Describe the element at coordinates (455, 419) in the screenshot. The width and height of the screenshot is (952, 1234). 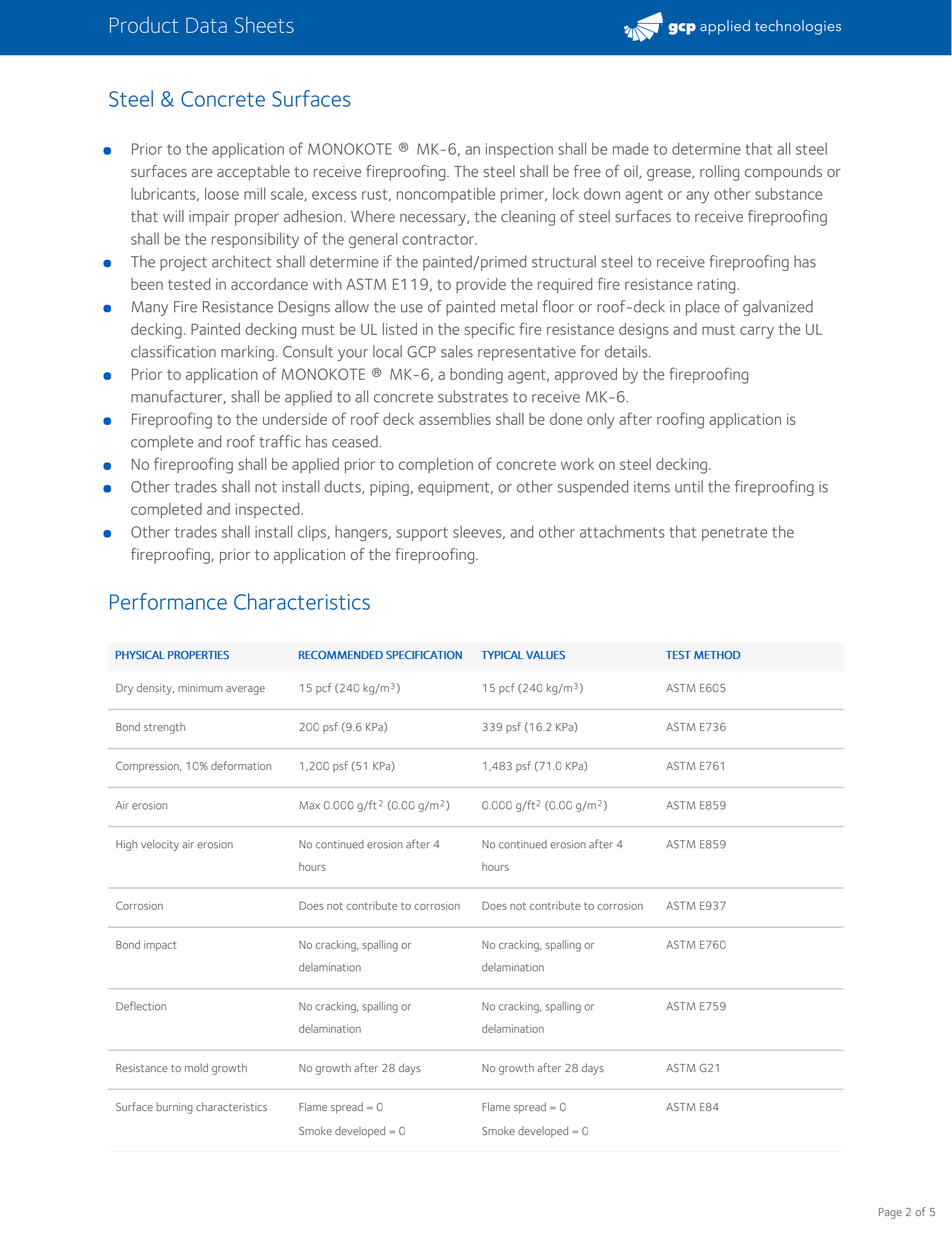
I see `assemblies` at that location.
